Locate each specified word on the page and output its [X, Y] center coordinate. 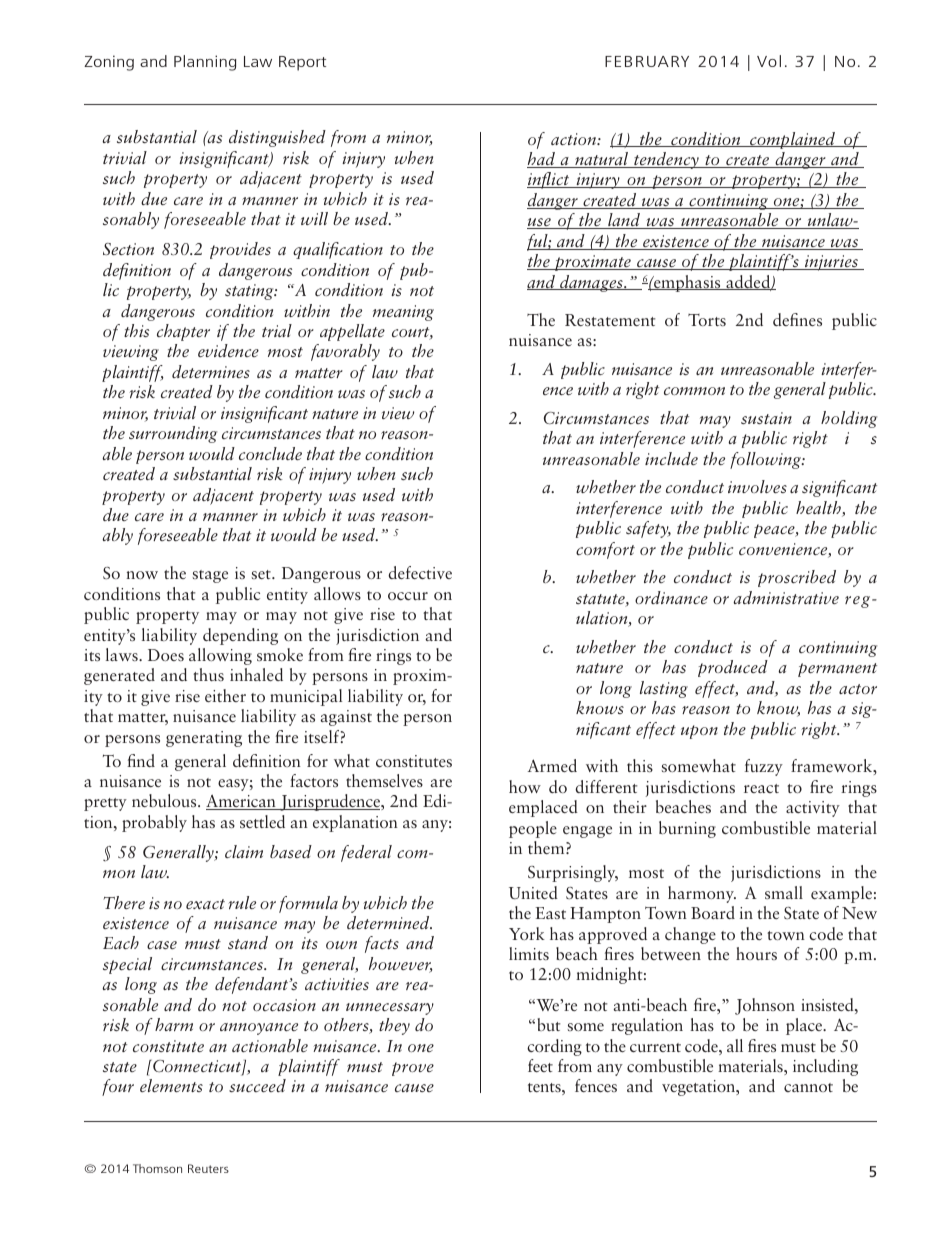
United [533, 892]
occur [408, 596]
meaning [403, 313]
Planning [205, 63]
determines [211, 371]
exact [205, 904]
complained [793, 140]
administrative [786, 597]
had [542, 160]
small [784, 892]
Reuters [208, 1168]
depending [240, 636]
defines [797, 319]
